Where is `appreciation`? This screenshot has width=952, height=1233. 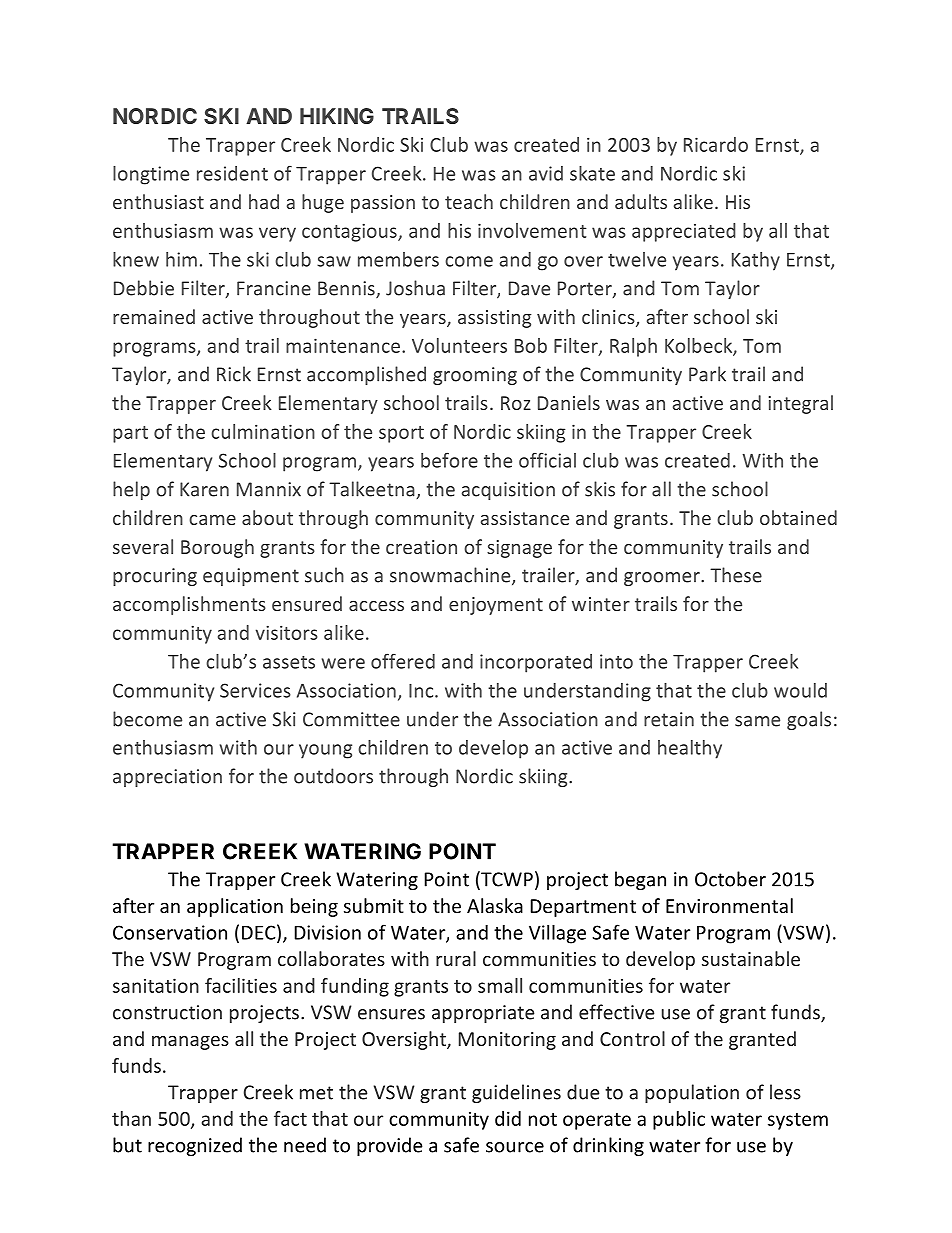
appreciation is located at coordinates (167, 778).
